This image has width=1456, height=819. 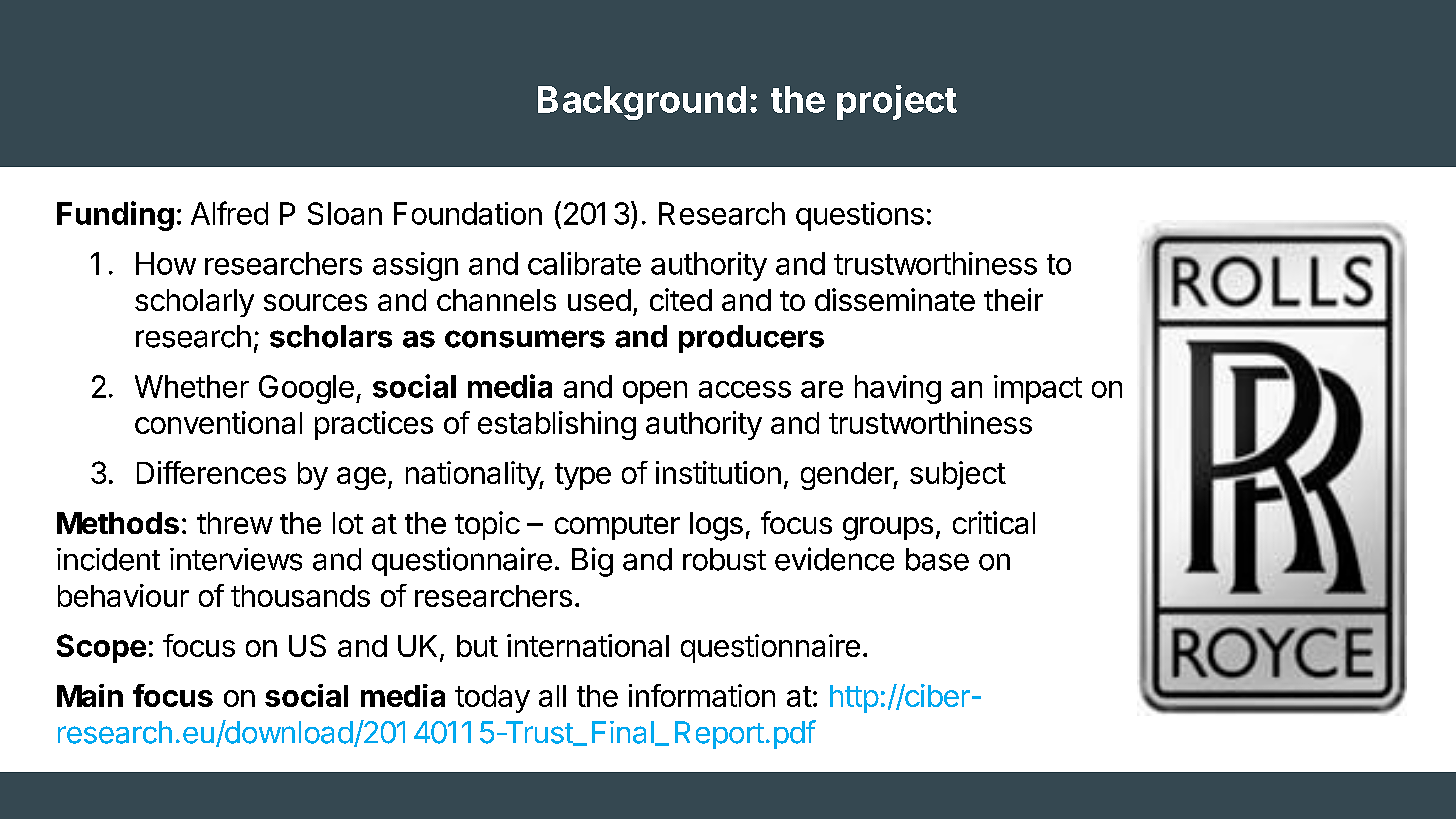 What do you see at coordinates (194, 303) in the image?
I see `scholarly` at bounding box center [194, 303].
